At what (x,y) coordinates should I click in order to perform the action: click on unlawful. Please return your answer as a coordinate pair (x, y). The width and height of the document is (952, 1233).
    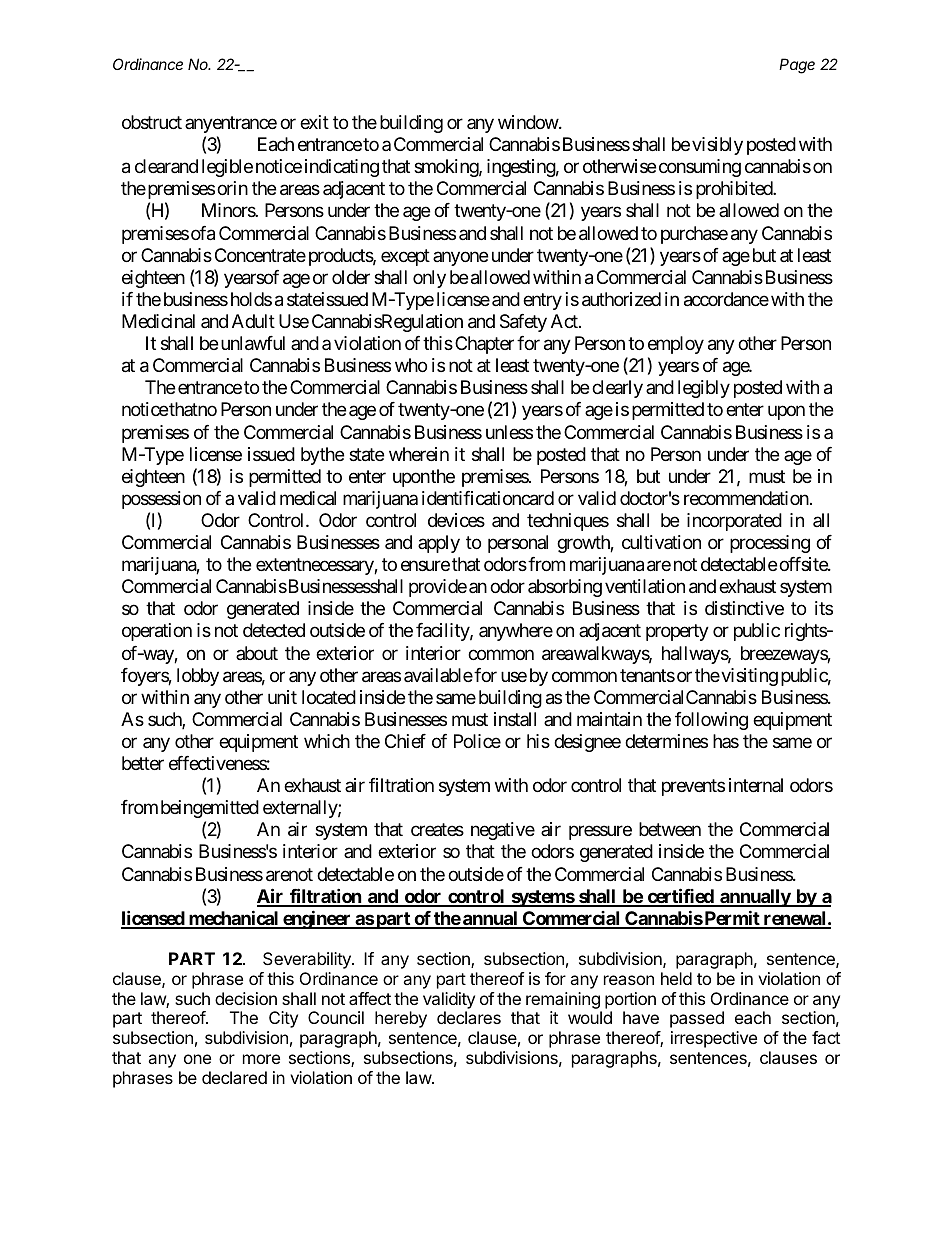
    Looking at the image, I should click on (253, 343).
